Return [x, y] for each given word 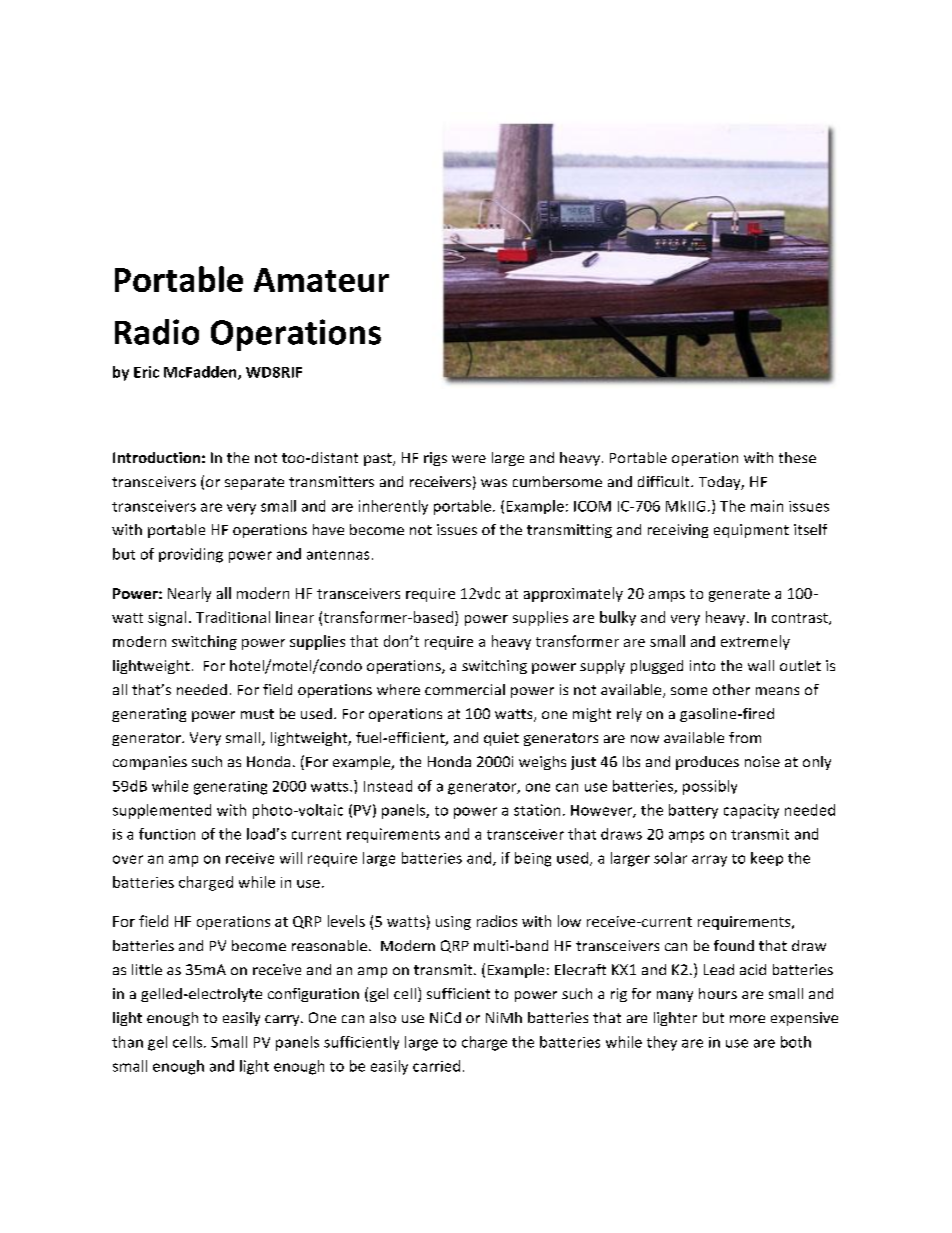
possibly [710, 787]
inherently [393, 507]
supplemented [162, 811]
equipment [751, 531]
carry [283, 1020]
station [537, 810]
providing [191, 555]
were [469, 459]
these [797, 457]
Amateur [321, 280]
